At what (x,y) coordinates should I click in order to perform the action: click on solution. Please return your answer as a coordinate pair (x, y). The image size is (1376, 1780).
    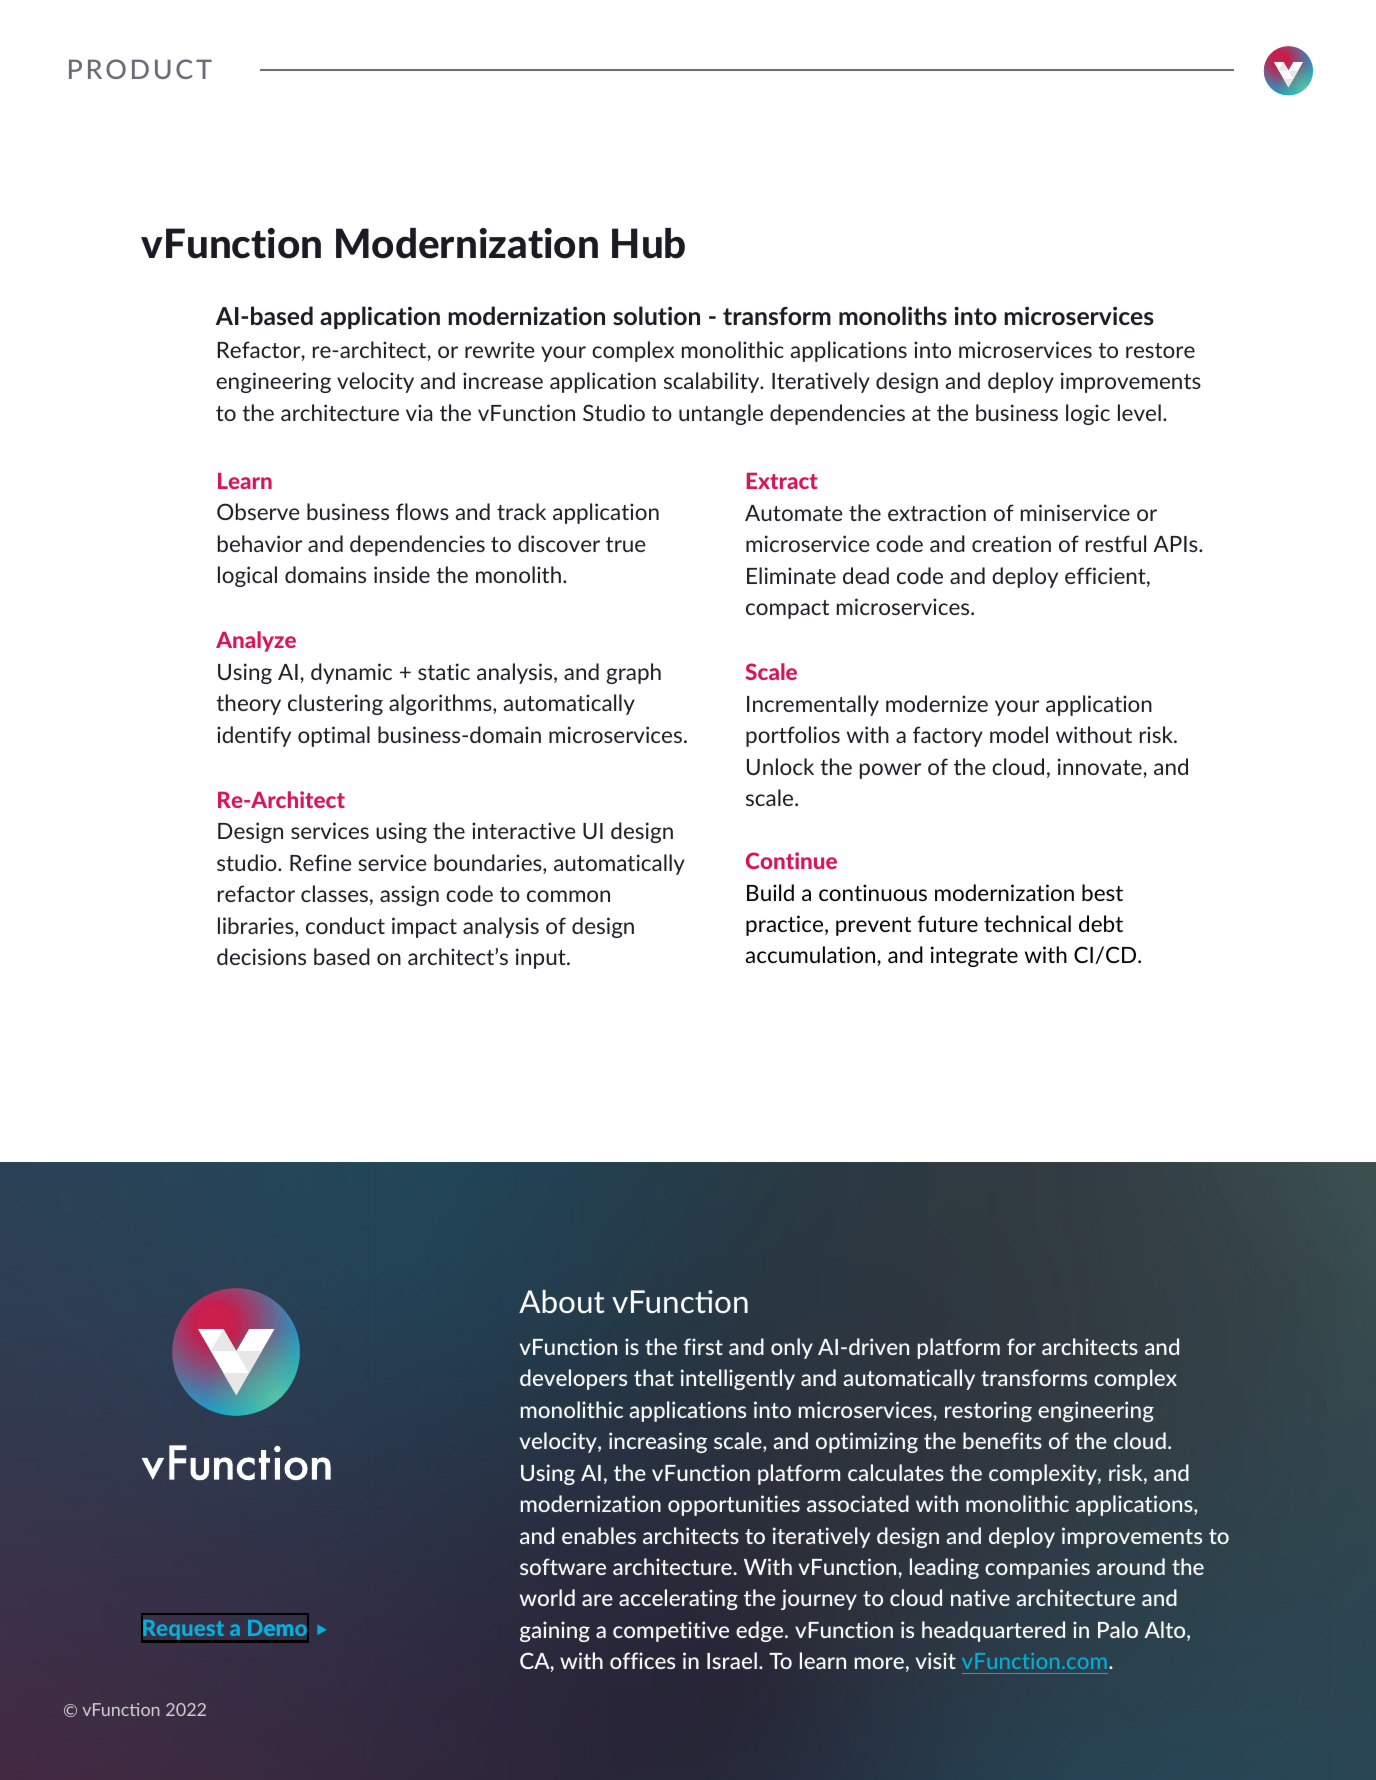
    Looking at the image, I should click on (656, 315).
